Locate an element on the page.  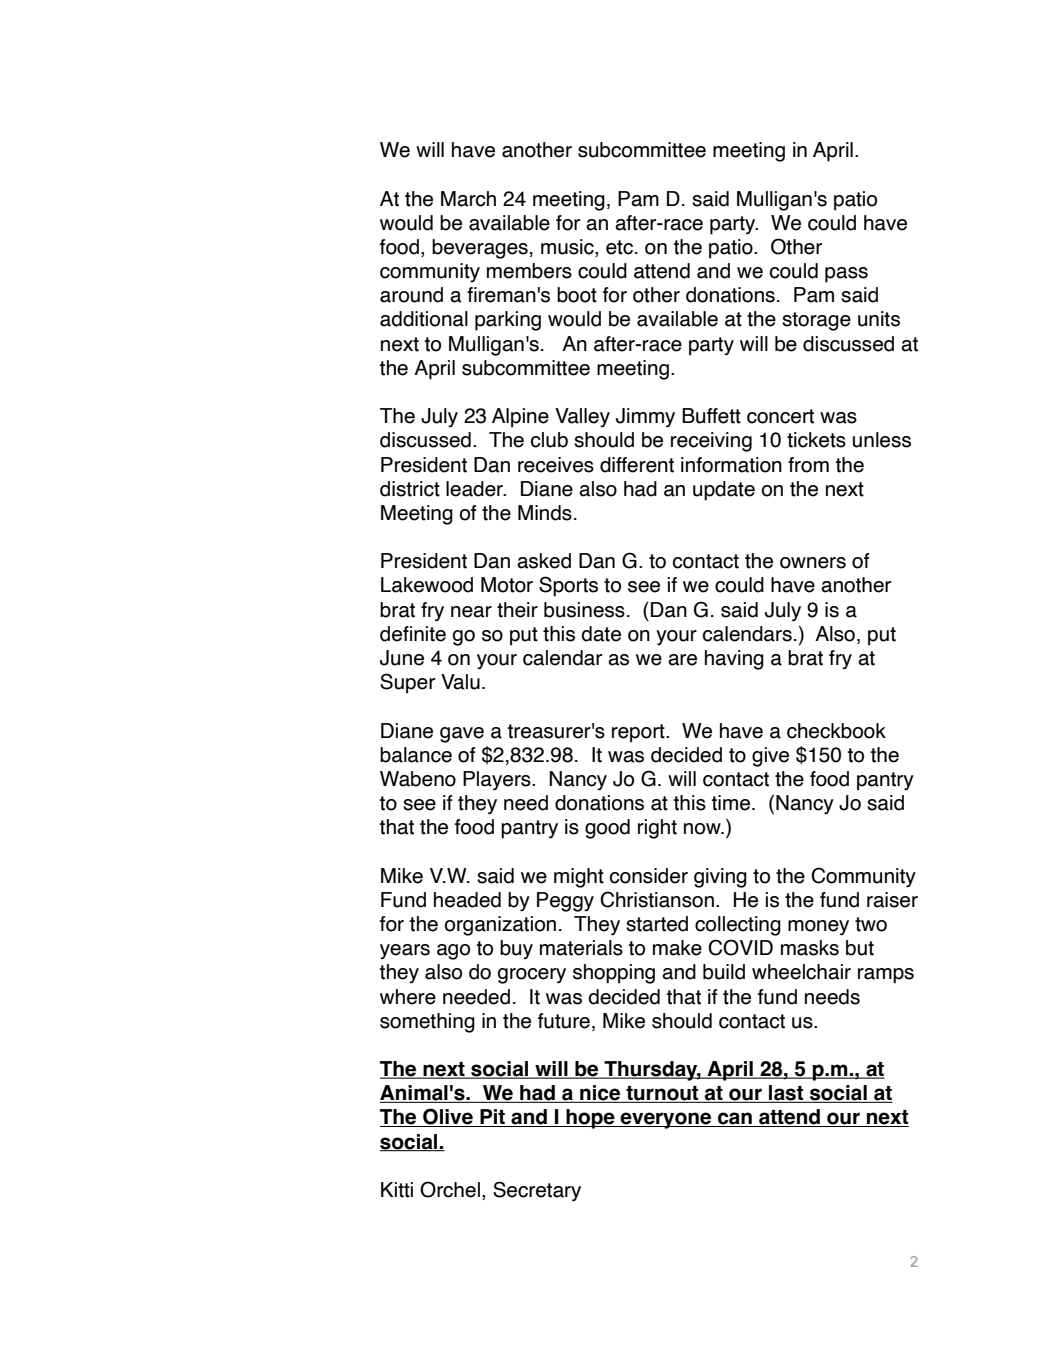
beverages is located at coordinates (480, 249).
